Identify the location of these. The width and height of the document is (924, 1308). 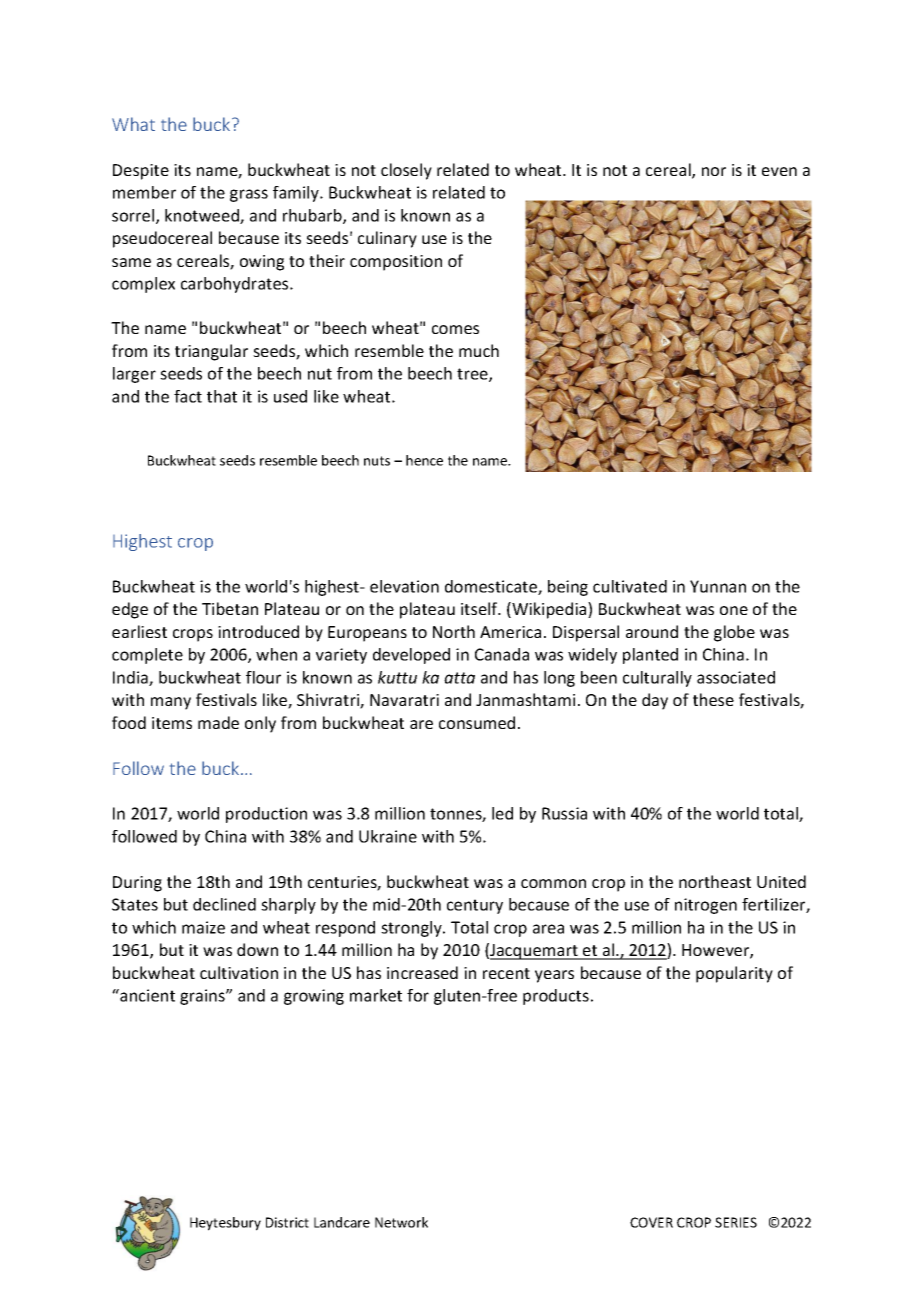
(713, 699).
